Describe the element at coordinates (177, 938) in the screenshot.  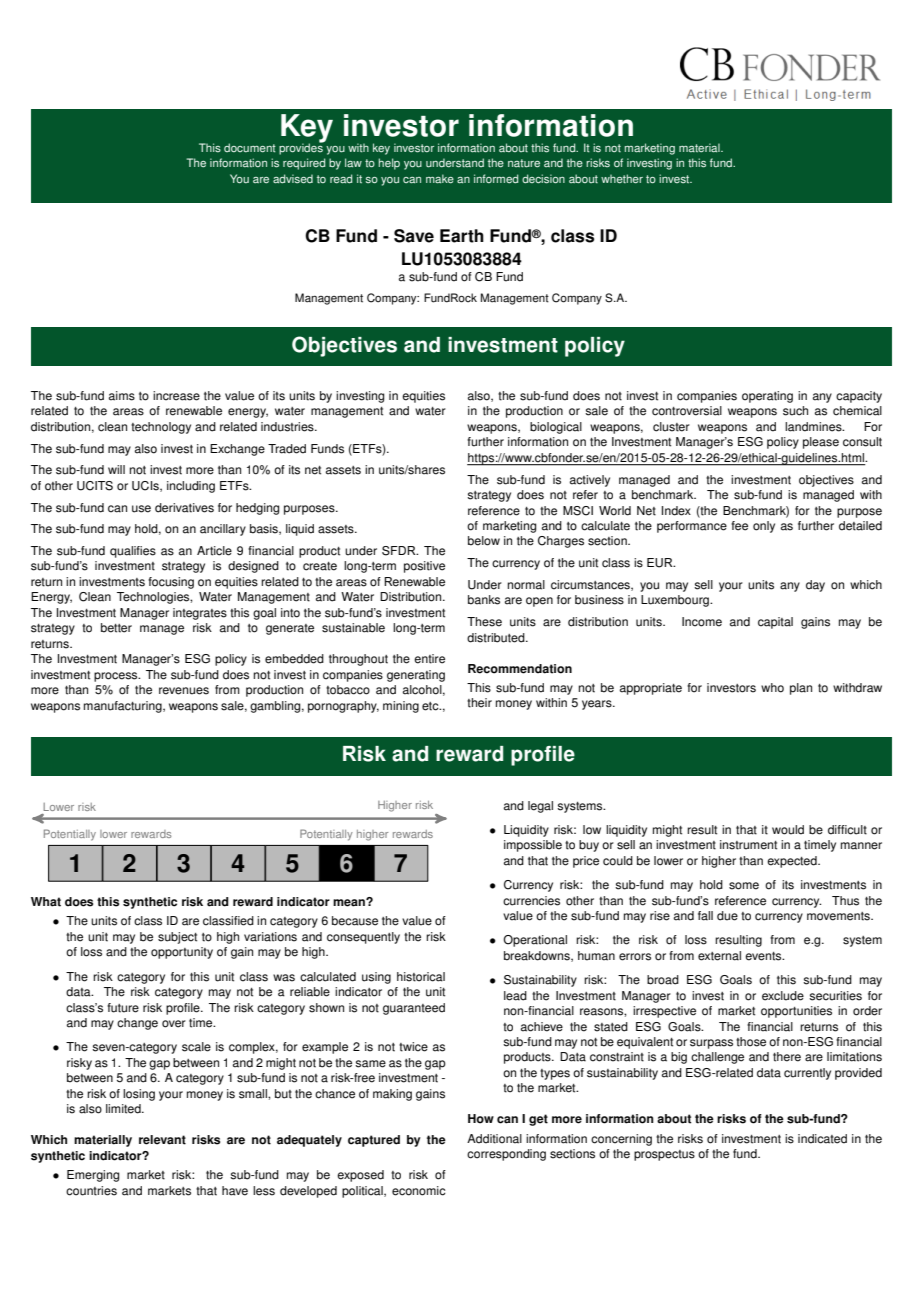
I see `subject` at that location.
